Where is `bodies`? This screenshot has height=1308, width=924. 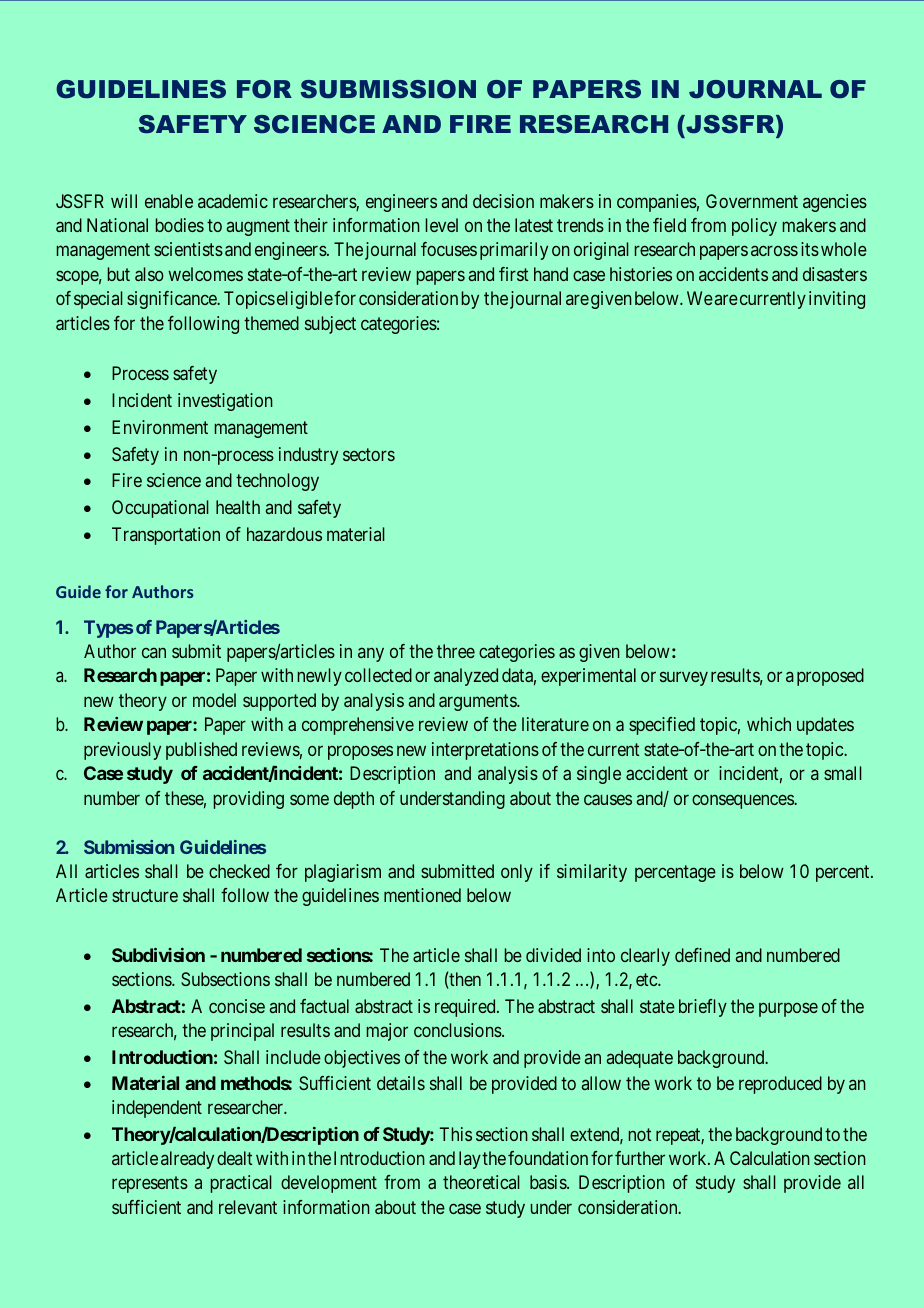
bodies is located at coordinates (180, 225).
